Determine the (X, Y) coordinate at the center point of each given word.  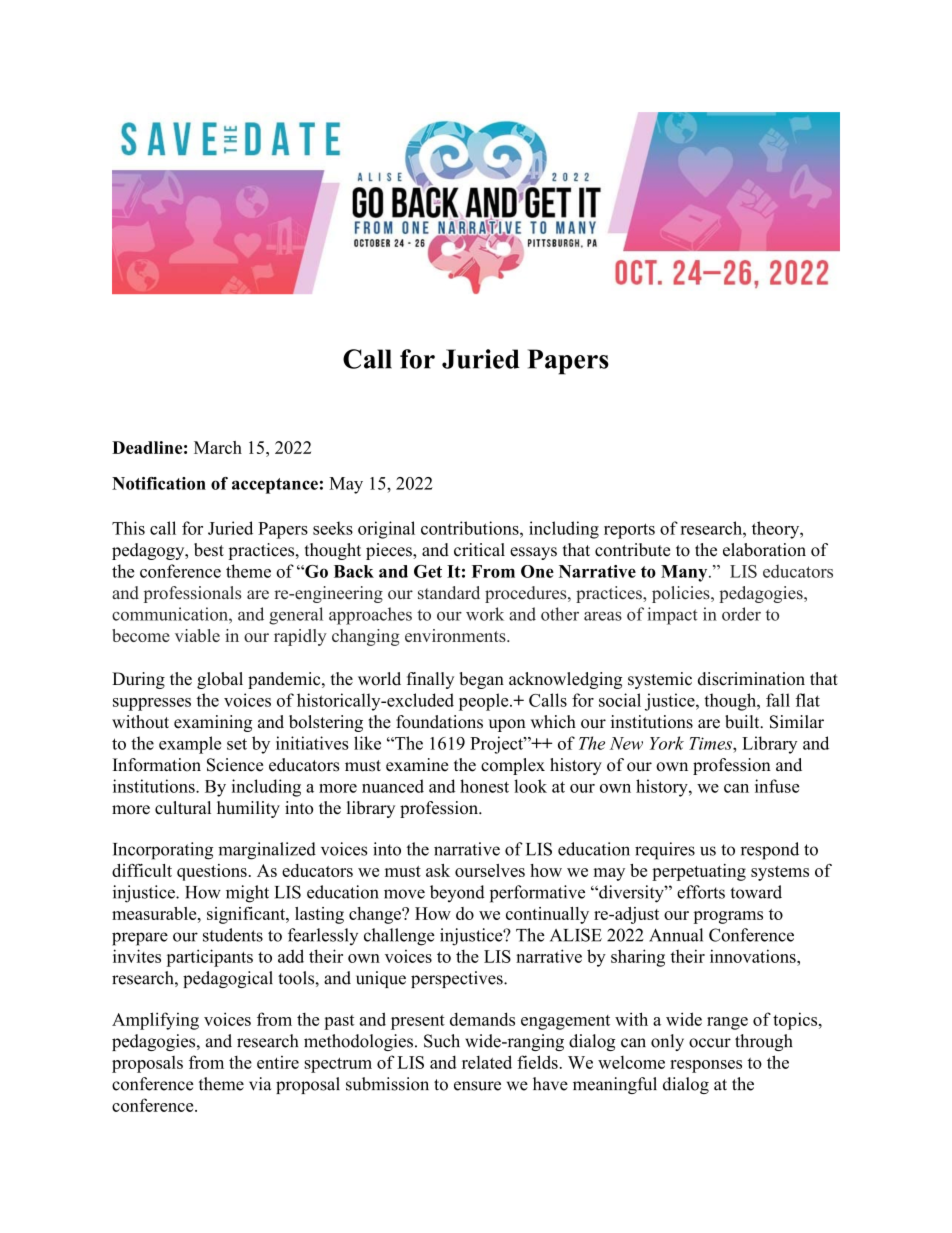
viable (197, 635)
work (485, 614)
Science (235, 765)
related (487, 1062)
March (218, 447)
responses (706, 1066)
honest (484, 786)
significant (247, 915)
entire (278, 1062)
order (741, 614)
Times (711, 743)
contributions (471, 528)
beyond (457, 893)
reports (629, 531)
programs (728, 917)
